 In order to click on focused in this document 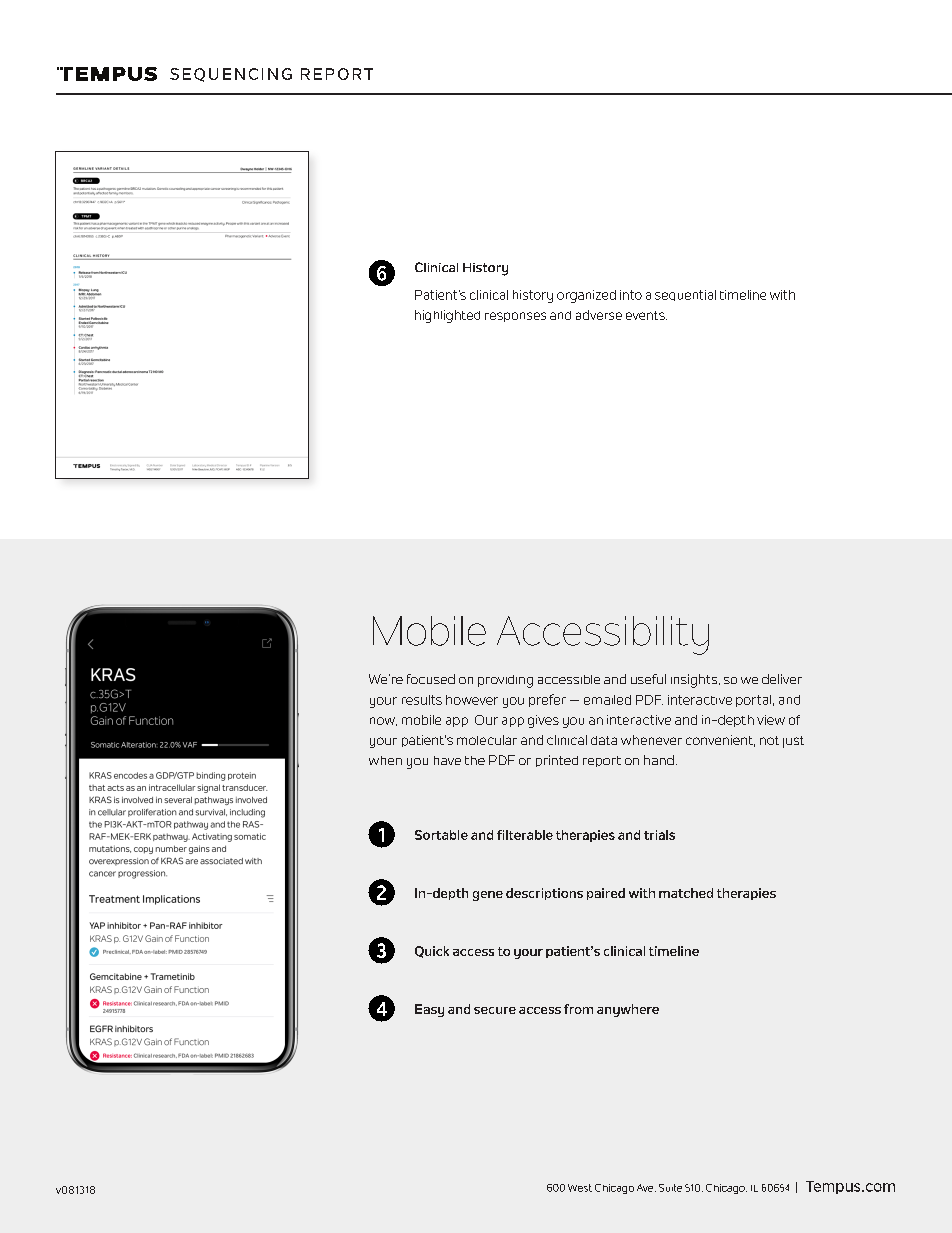, I will do `click(431, 679)`.
